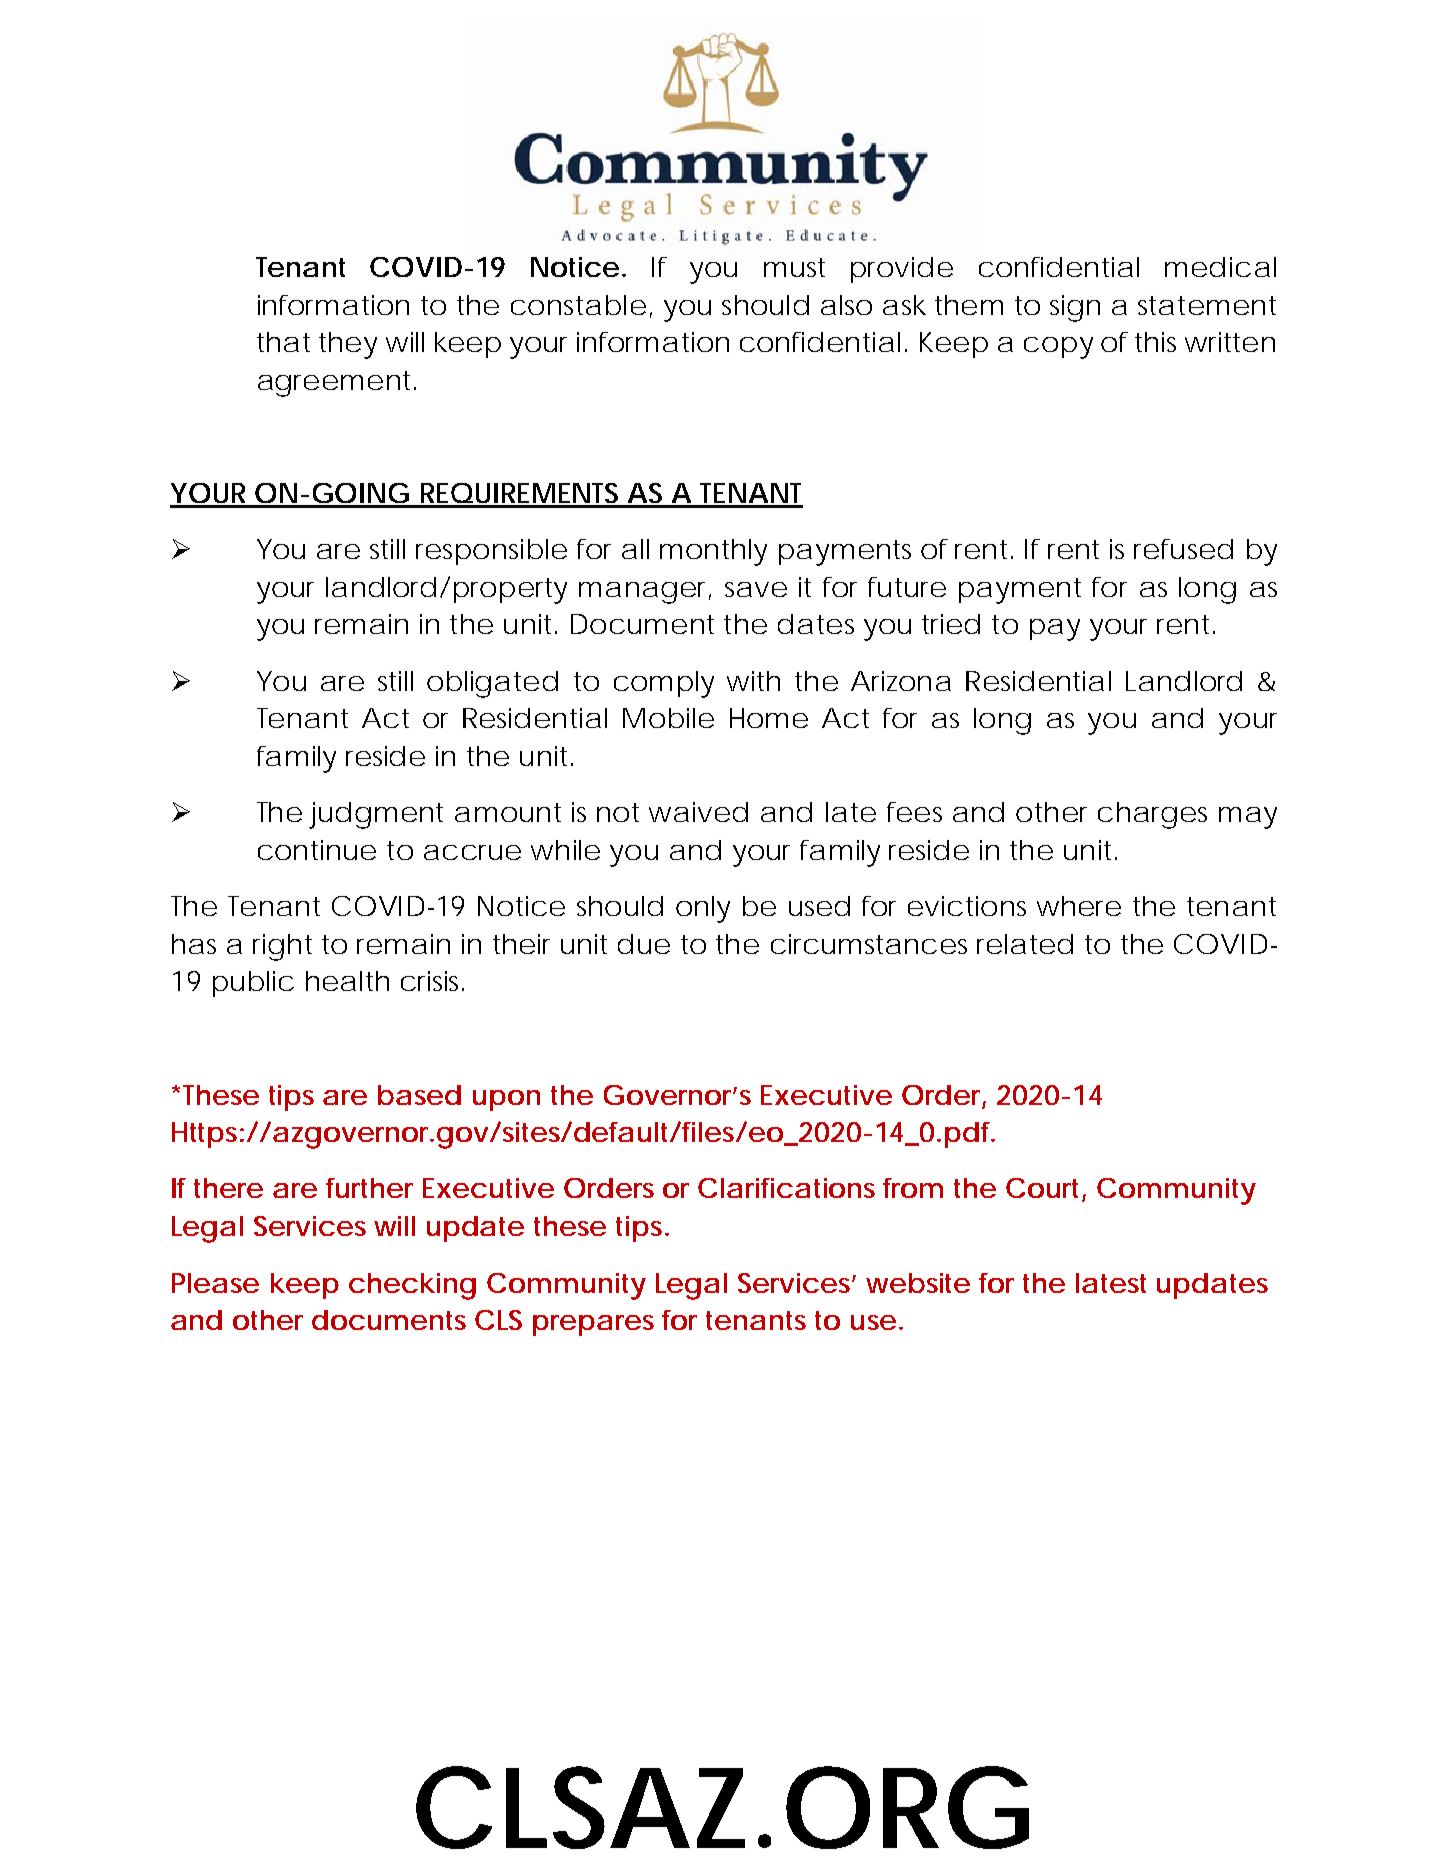 The height and width of the page is (1873, 1448). What do you see at coordinates (376, 815) in the page?
I see `judgment` at bounding box center [376, 815].
